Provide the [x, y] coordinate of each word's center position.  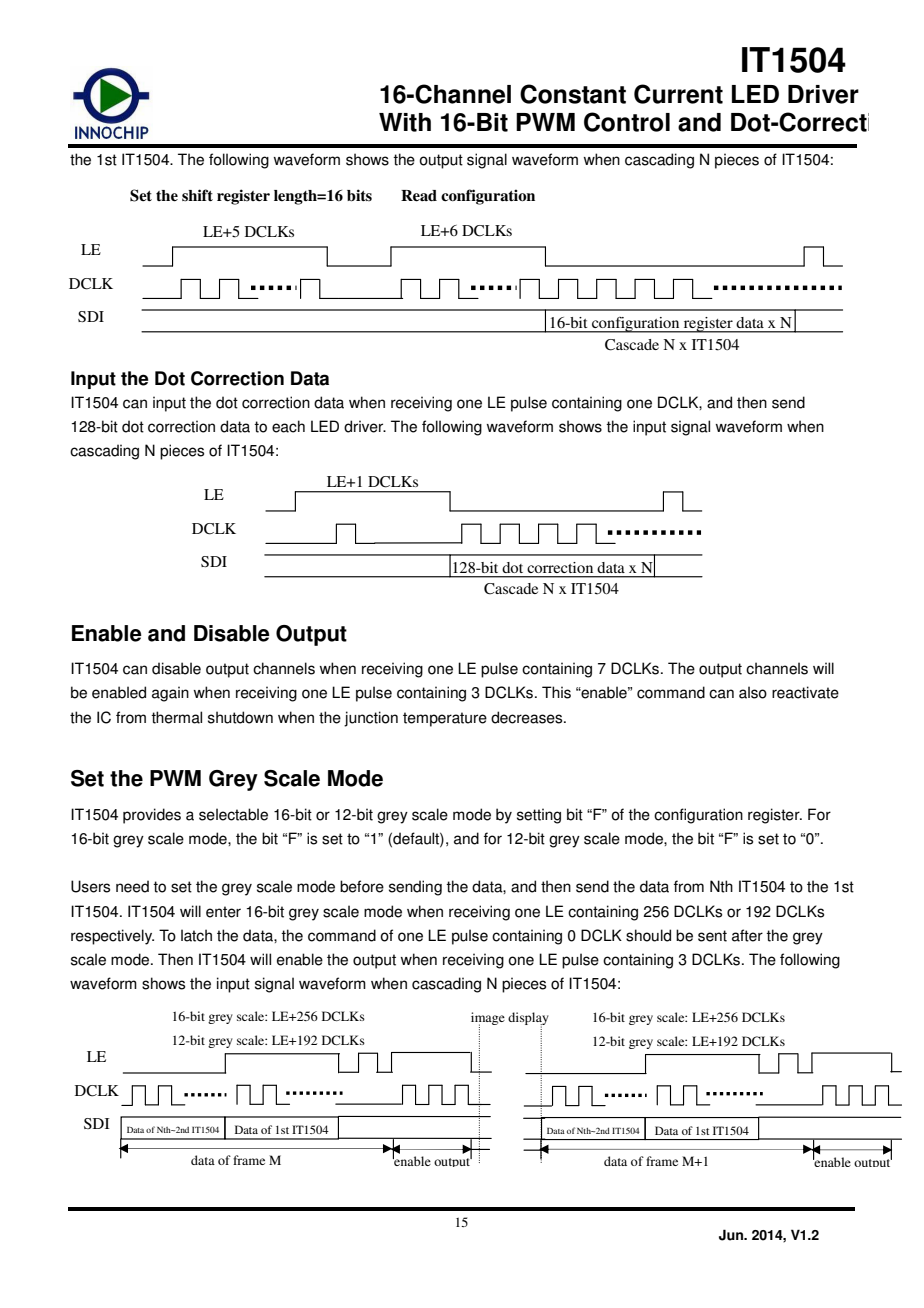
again [170, 694]
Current [678, 94]
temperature [445, 719]
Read [419, 196]
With [405, 122]
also [753, 692]
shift [197, 195]
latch [196, 935]
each [288, 426]
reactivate [805, 692]
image [488, 1020]
